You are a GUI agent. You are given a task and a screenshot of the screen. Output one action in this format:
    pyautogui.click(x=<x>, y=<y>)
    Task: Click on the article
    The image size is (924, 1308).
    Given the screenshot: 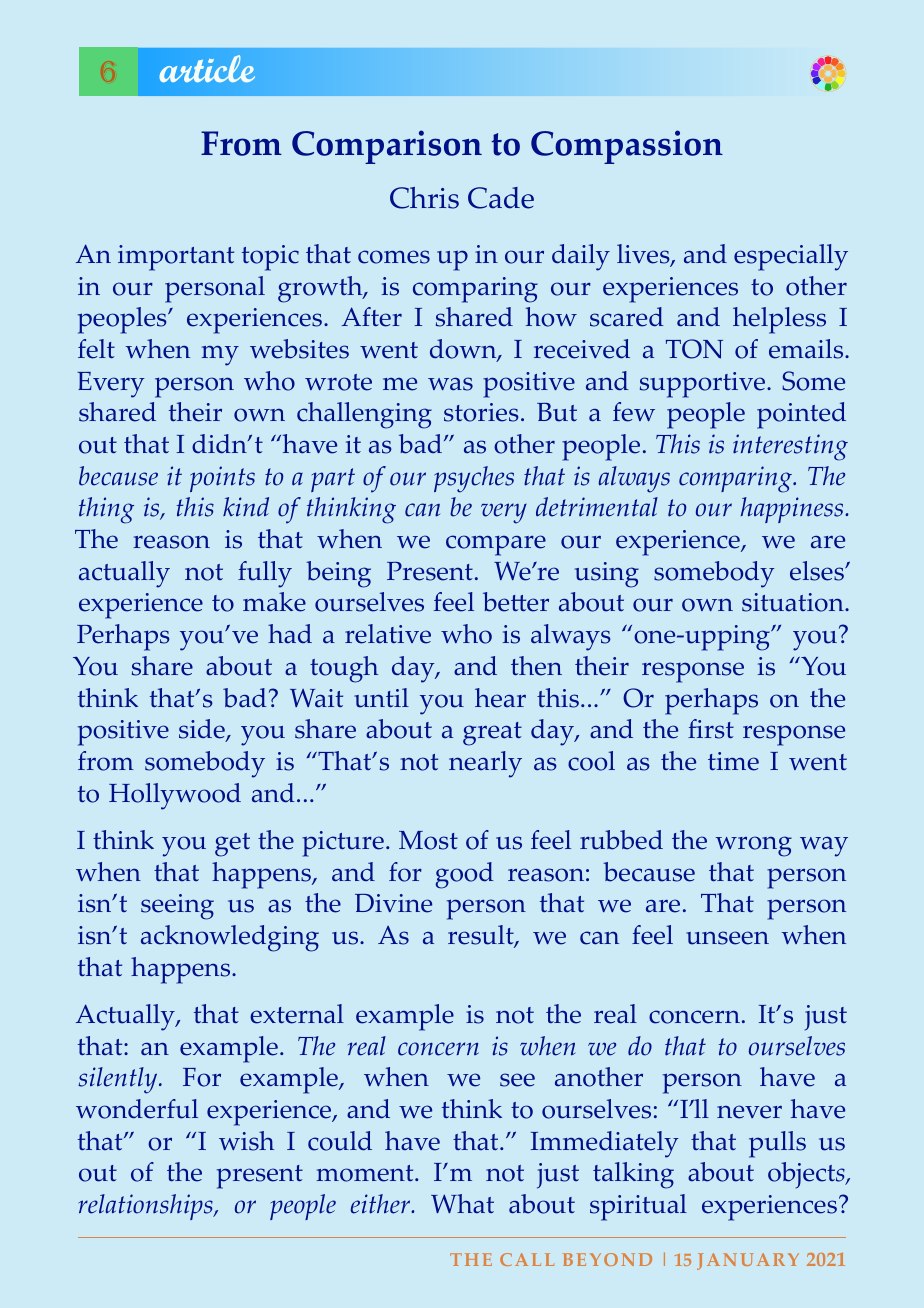 What is the action you would take?
    pyautogui.click(x=207, y=68)
